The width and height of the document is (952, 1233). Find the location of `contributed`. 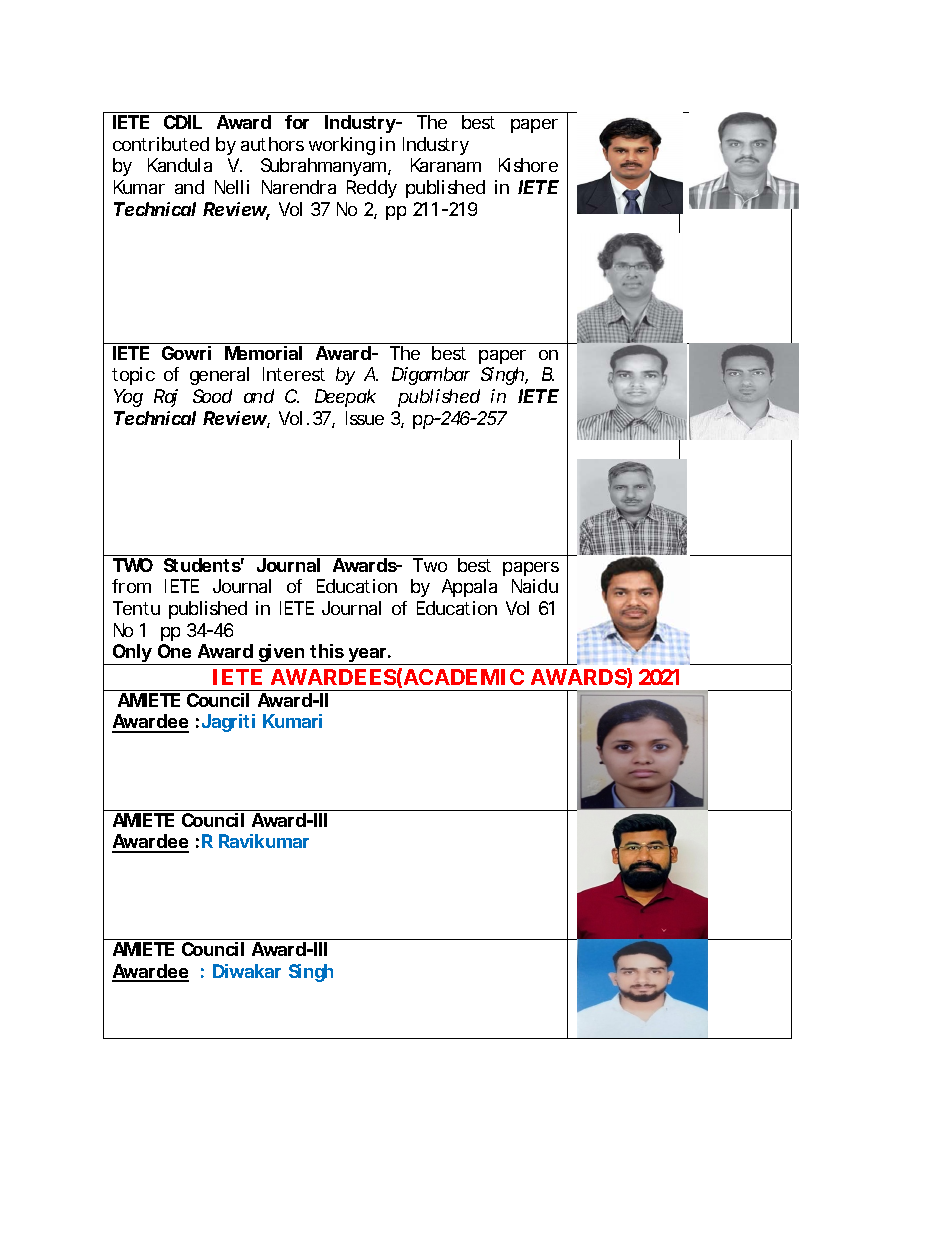

contributed is located at coordinates (161, 144).
